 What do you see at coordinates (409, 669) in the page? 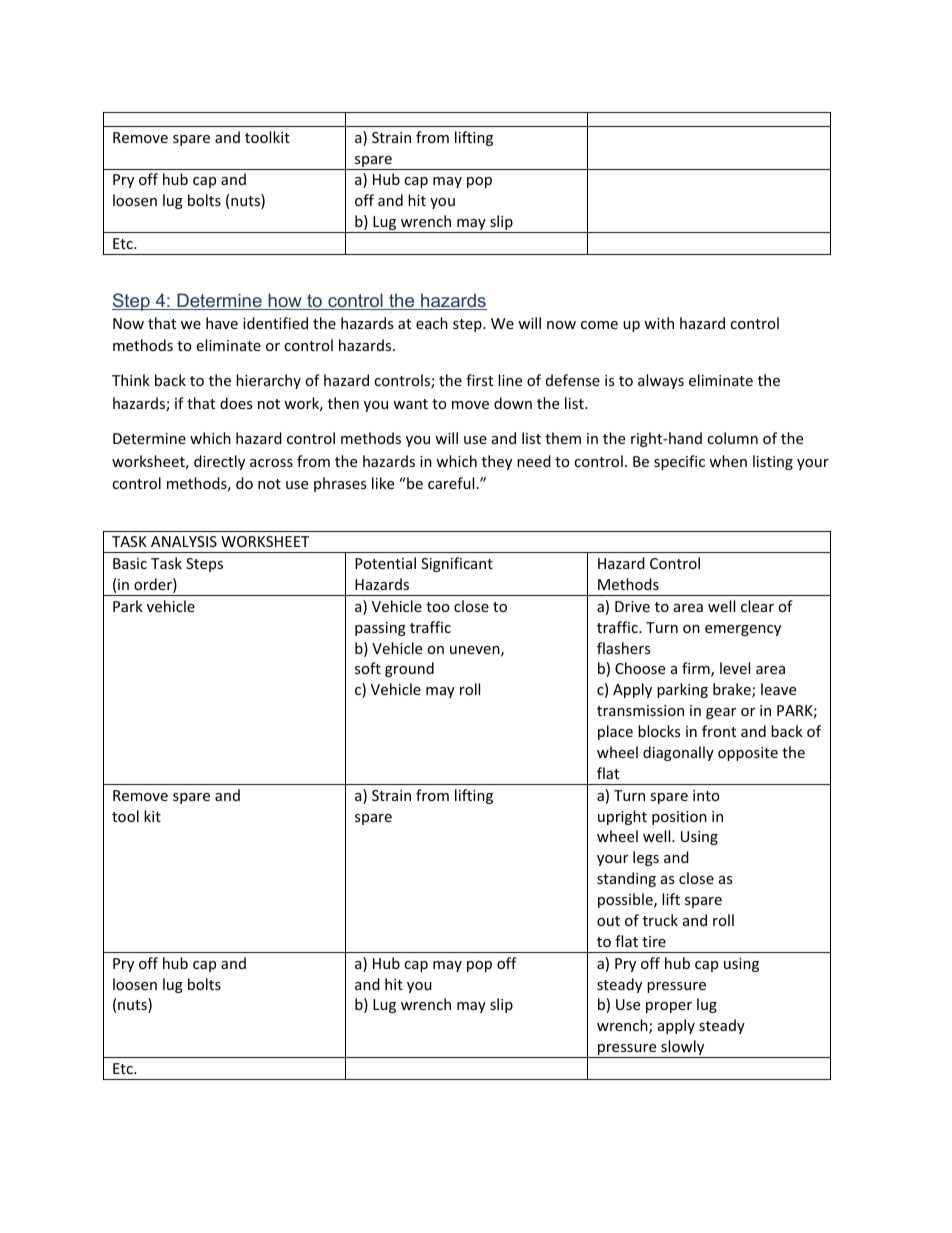
I see `ground` at bounding box center [409, 669].
